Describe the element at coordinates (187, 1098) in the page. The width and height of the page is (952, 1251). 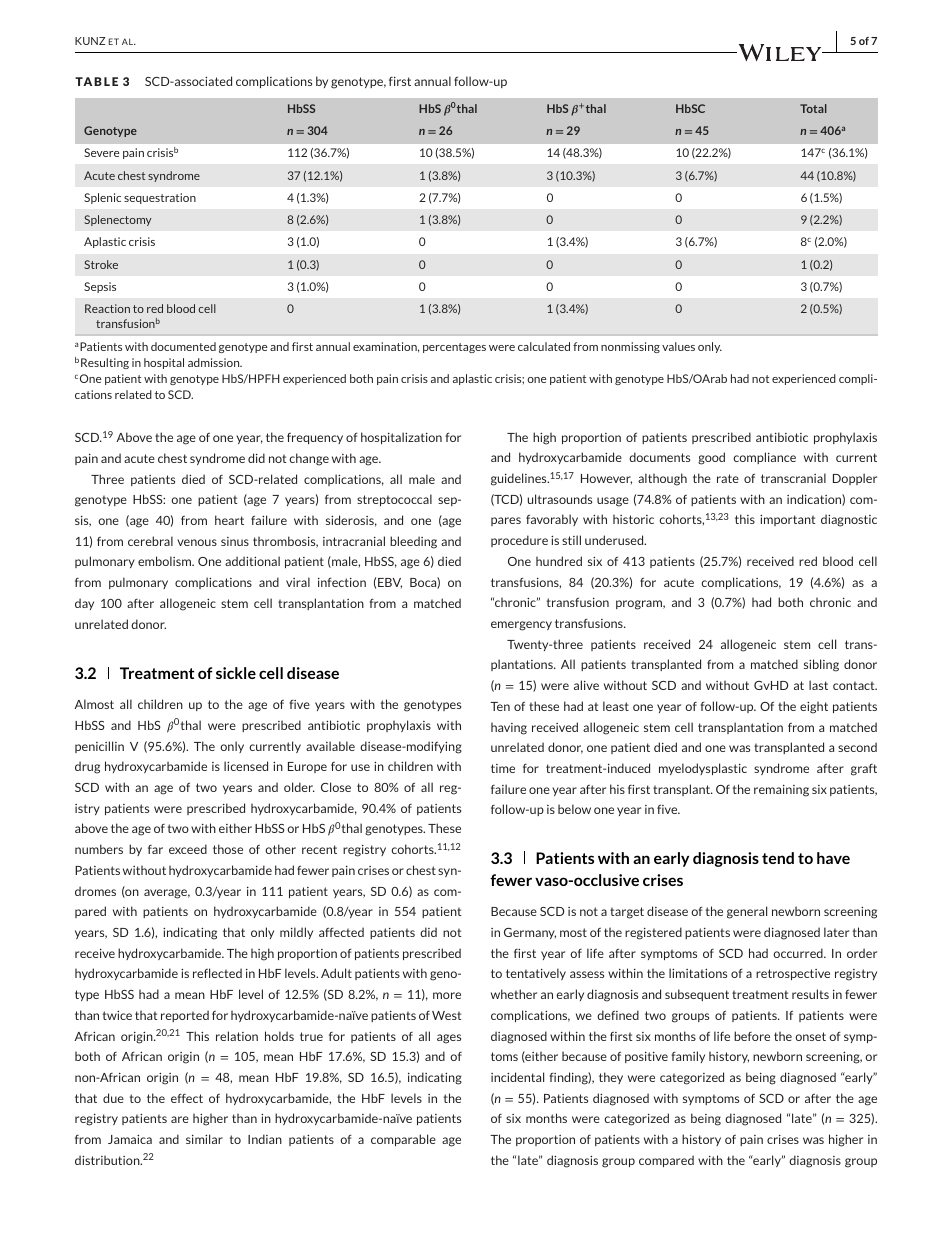
I see `effect` at that location.
